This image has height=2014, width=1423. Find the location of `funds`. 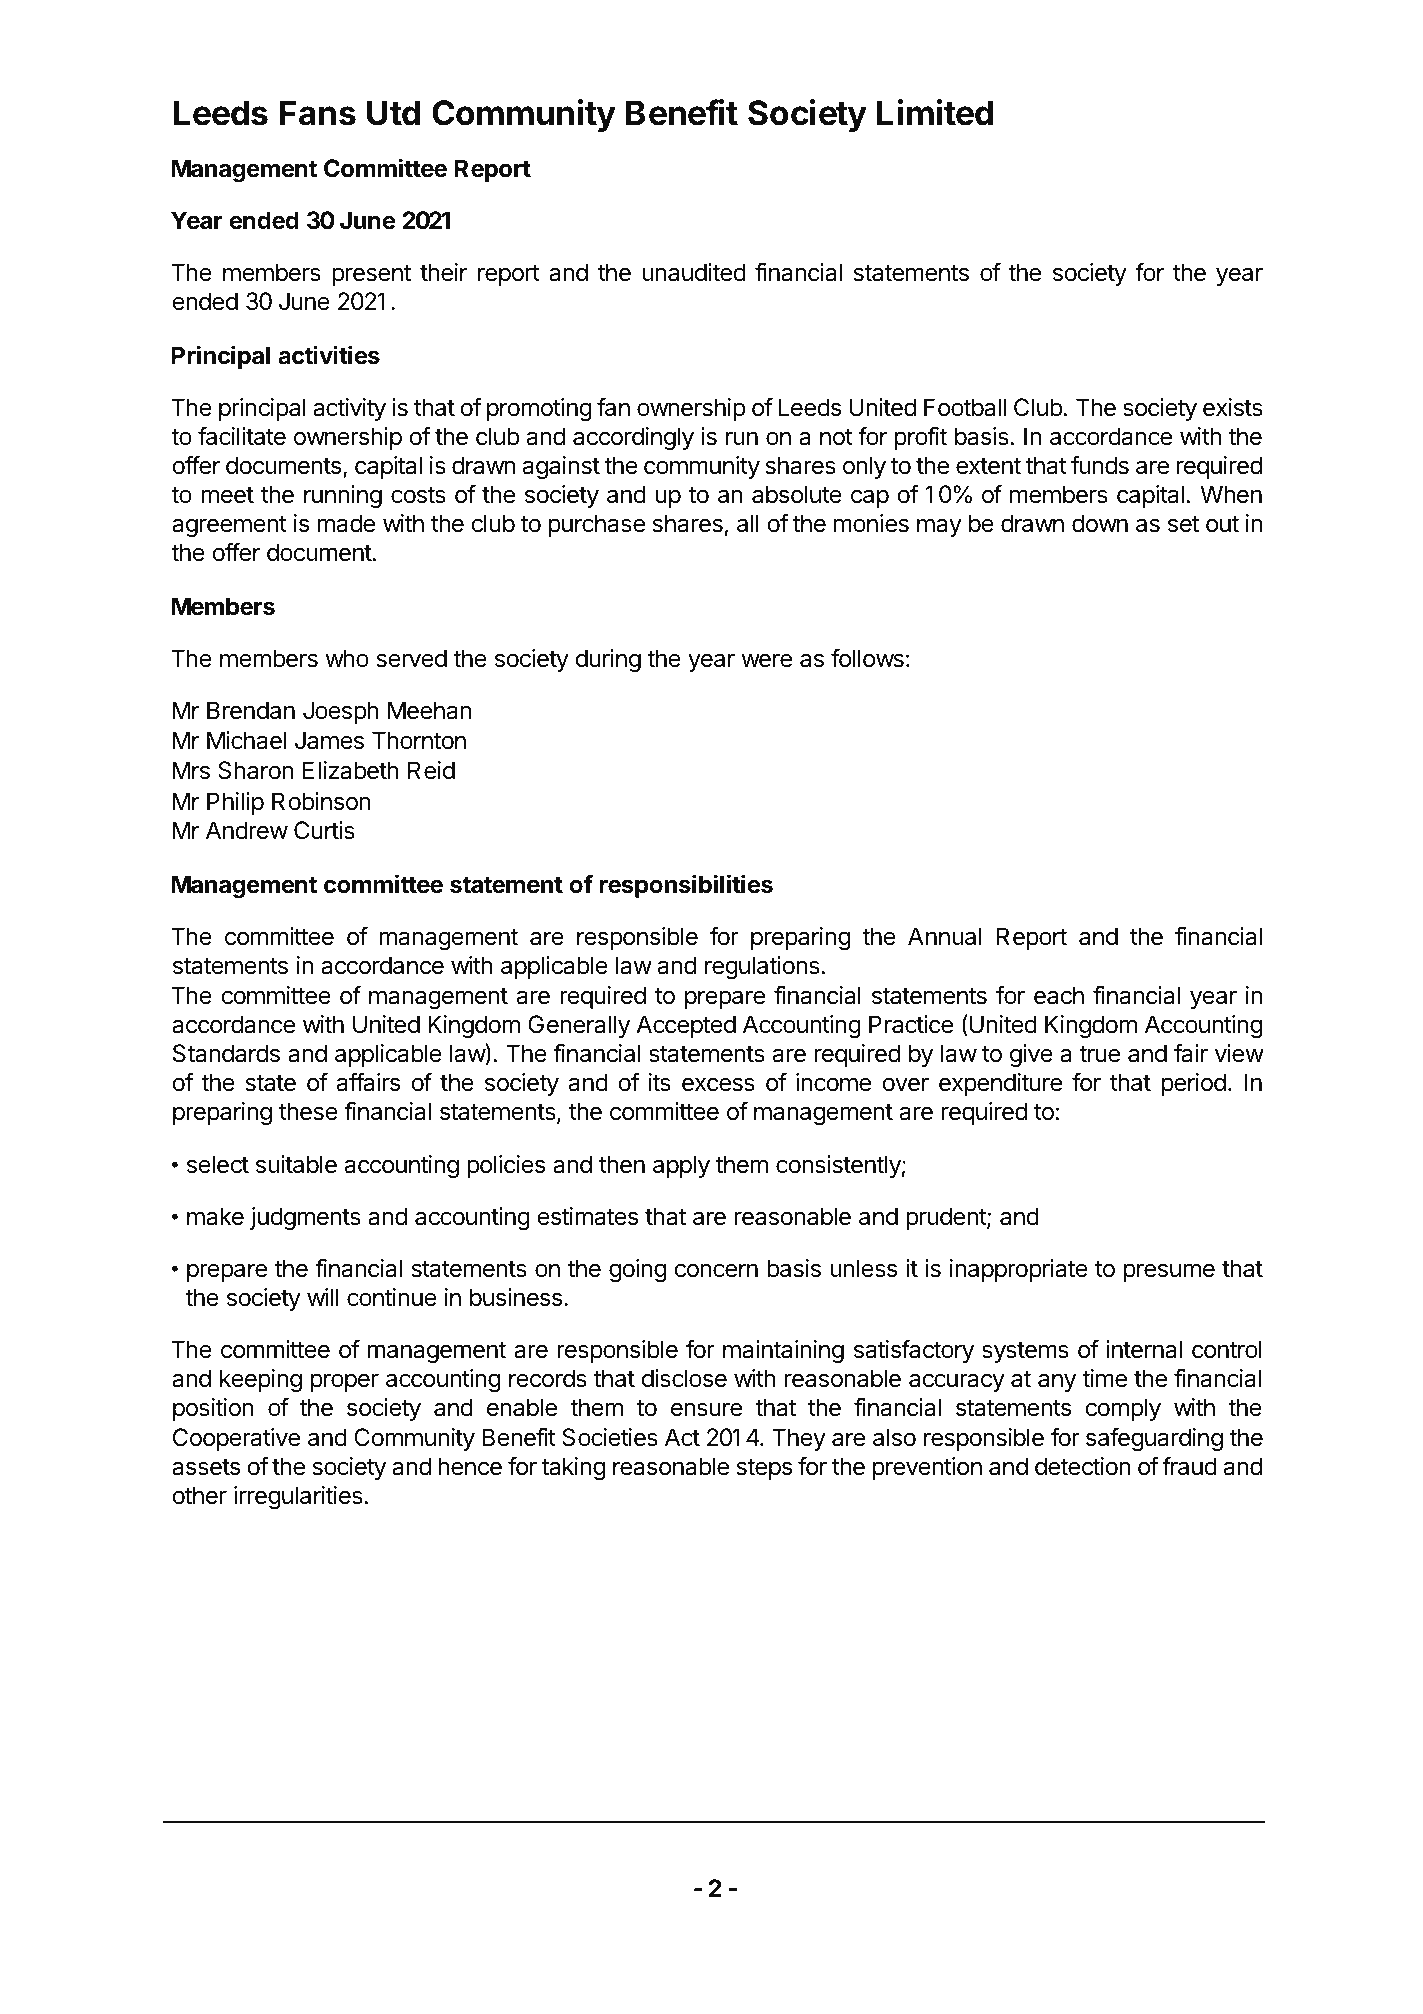

funds is located at coordinates (1100, 465).
